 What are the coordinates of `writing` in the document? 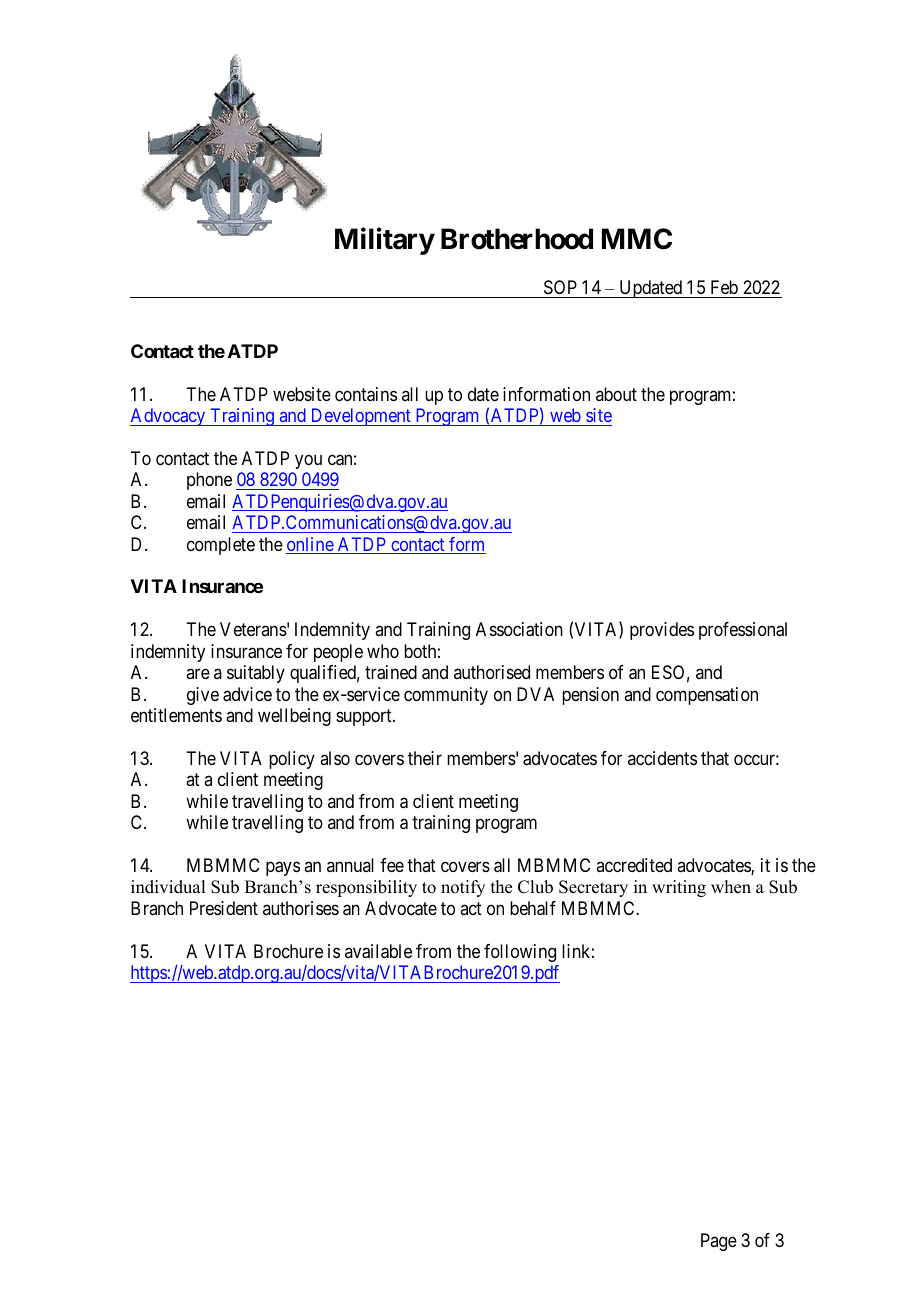 It's located at (679, 888).
